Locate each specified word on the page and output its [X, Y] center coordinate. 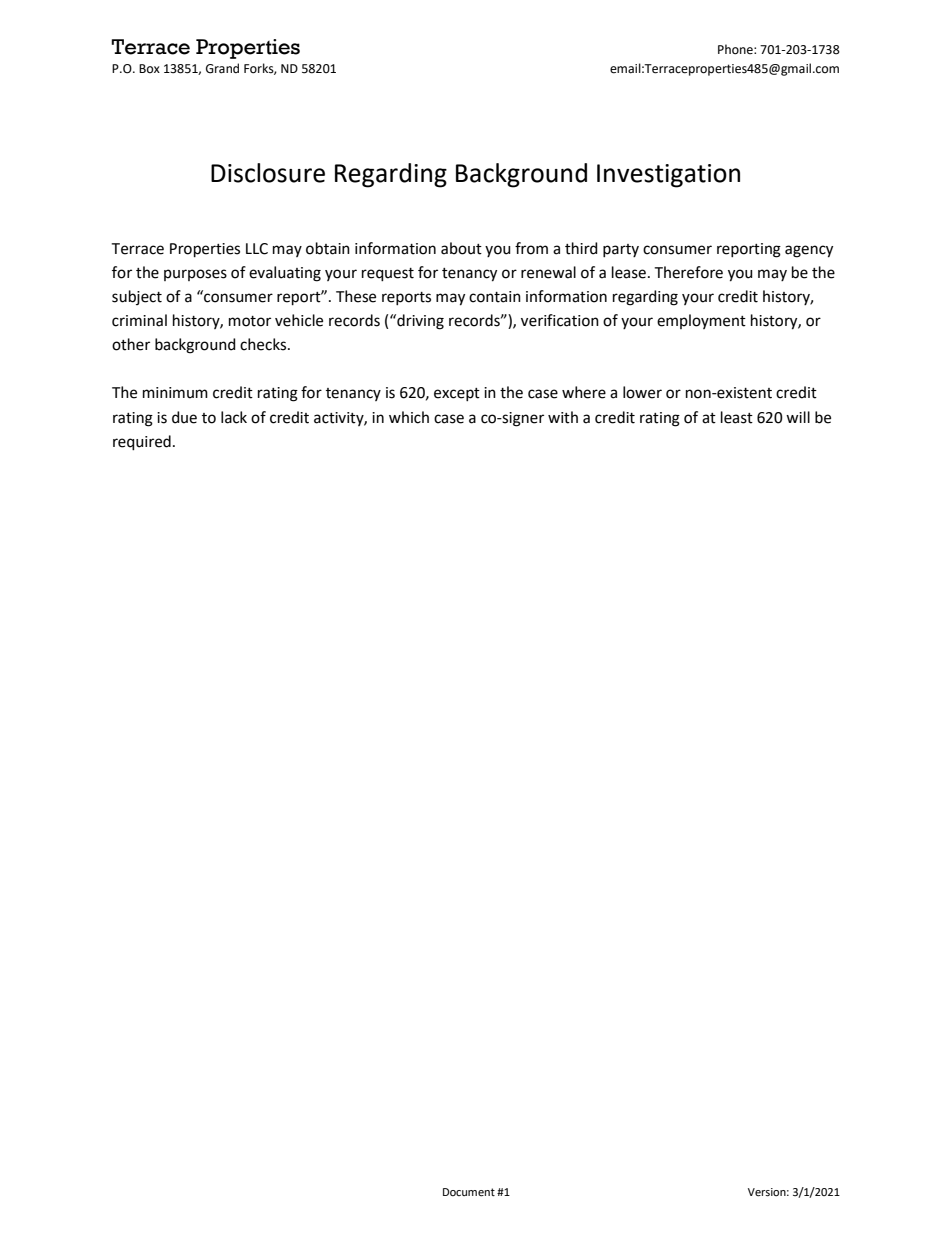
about [461, 248]
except [457, 394]
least [737, 417]
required [142, 442]
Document [469, 1192]
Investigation [668, 176]
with [563, 417]
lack [234, 417]
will [798, 417]
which [409, 417]
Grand [222, 68]
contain [495, 297]
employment [701, 321]
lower [642, 392]
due [184, 417]
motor [250, 321]
